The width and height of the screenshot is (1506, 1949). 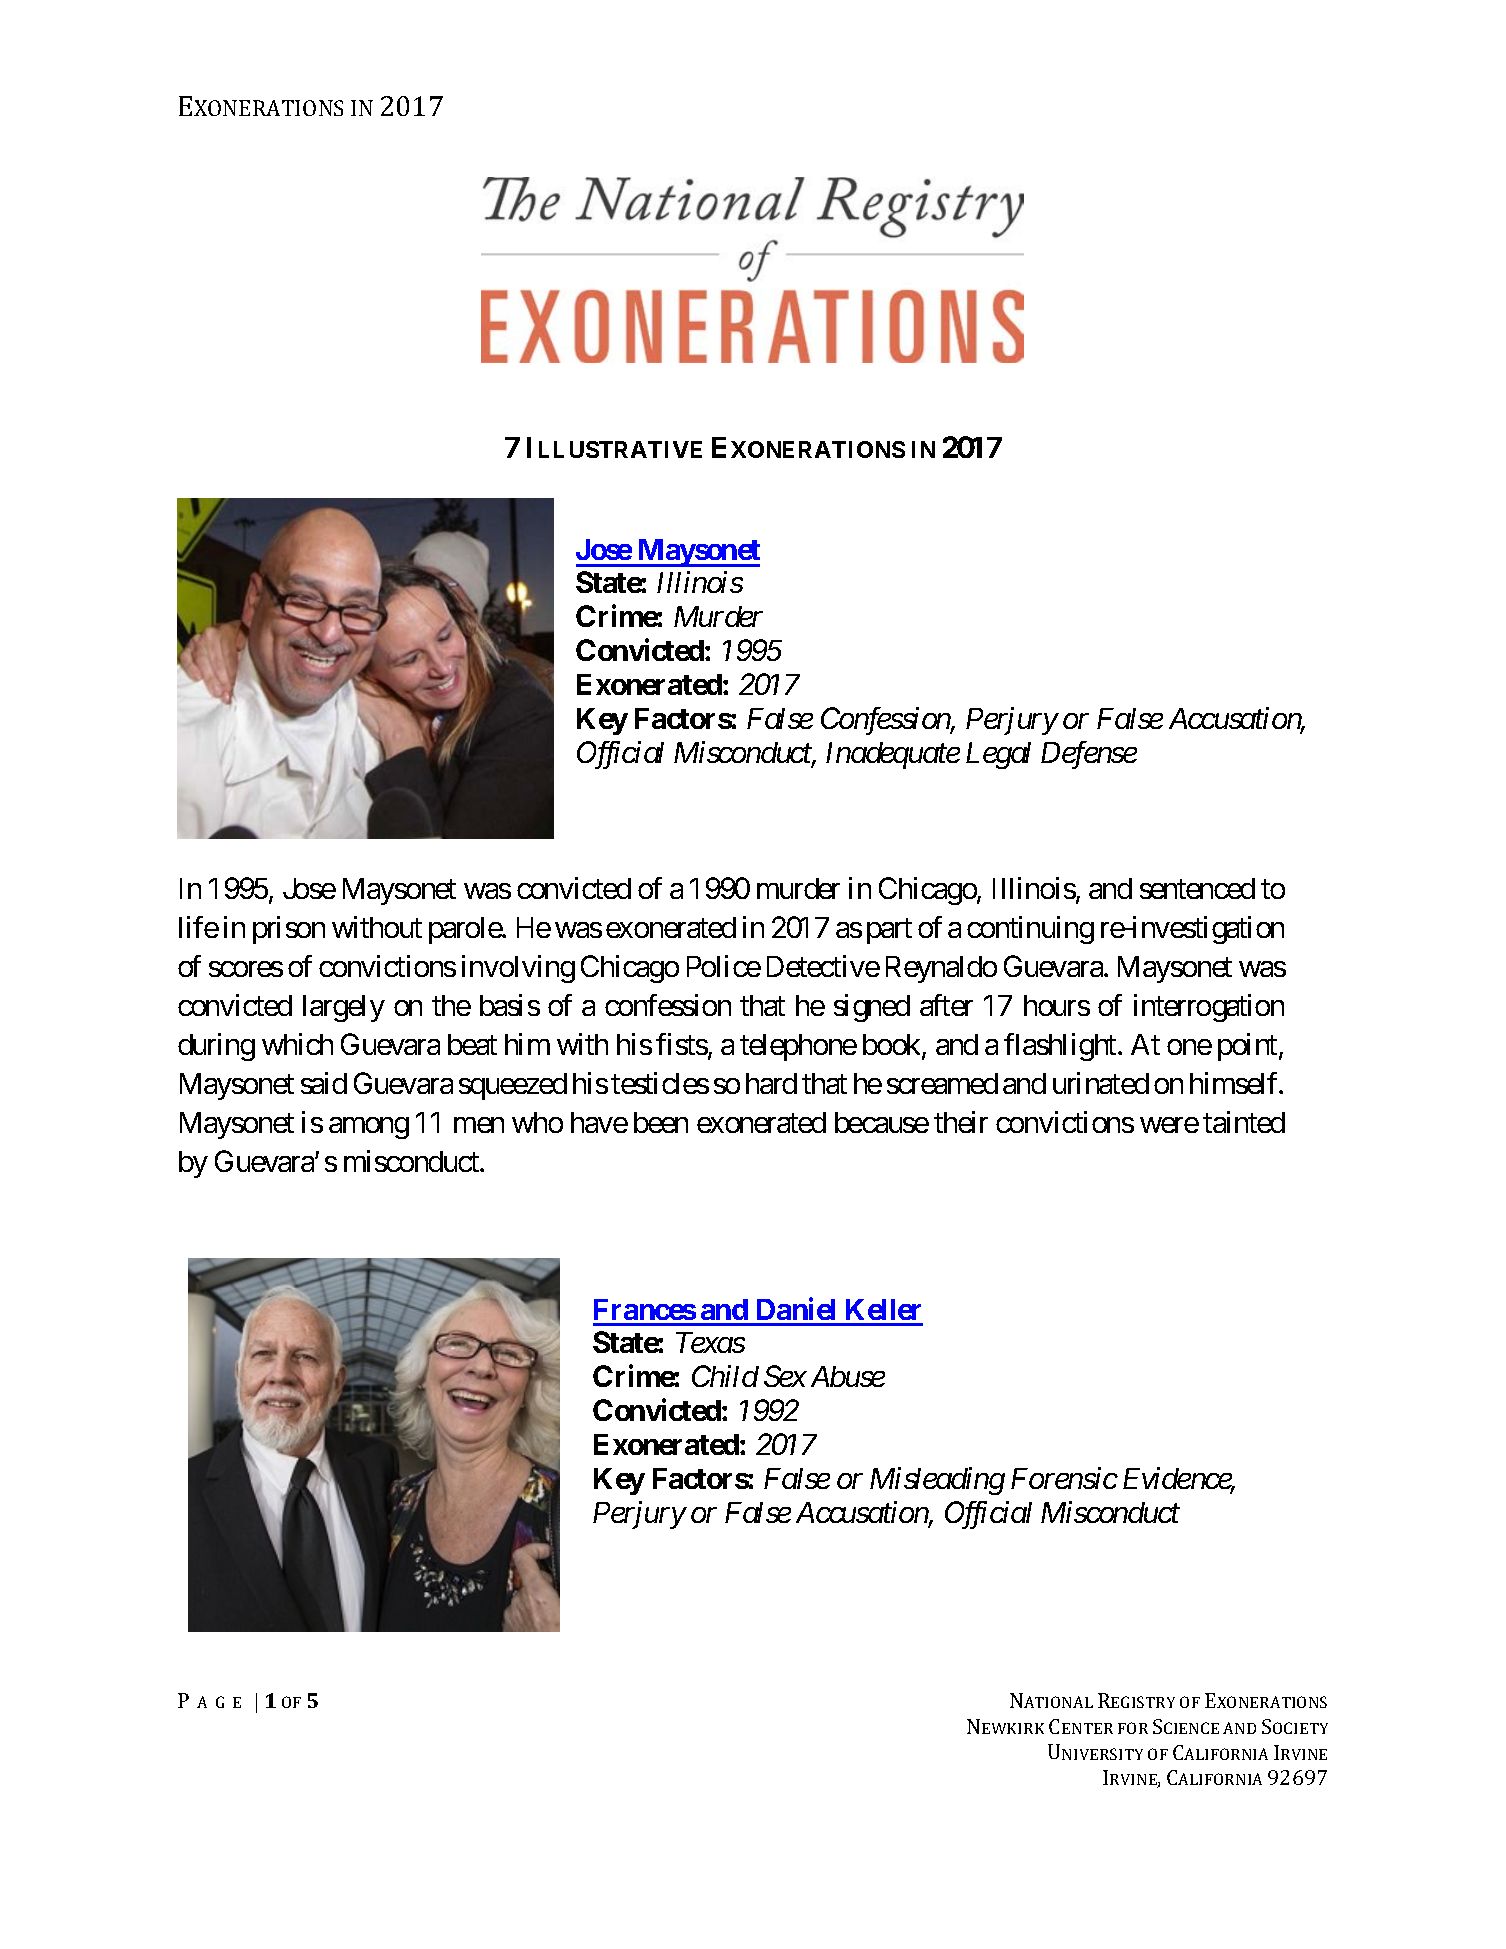 What do you see at coordinates (937, 1481) in the screenshot?
I see `Misleading` at bounding box center [937, 1481].
